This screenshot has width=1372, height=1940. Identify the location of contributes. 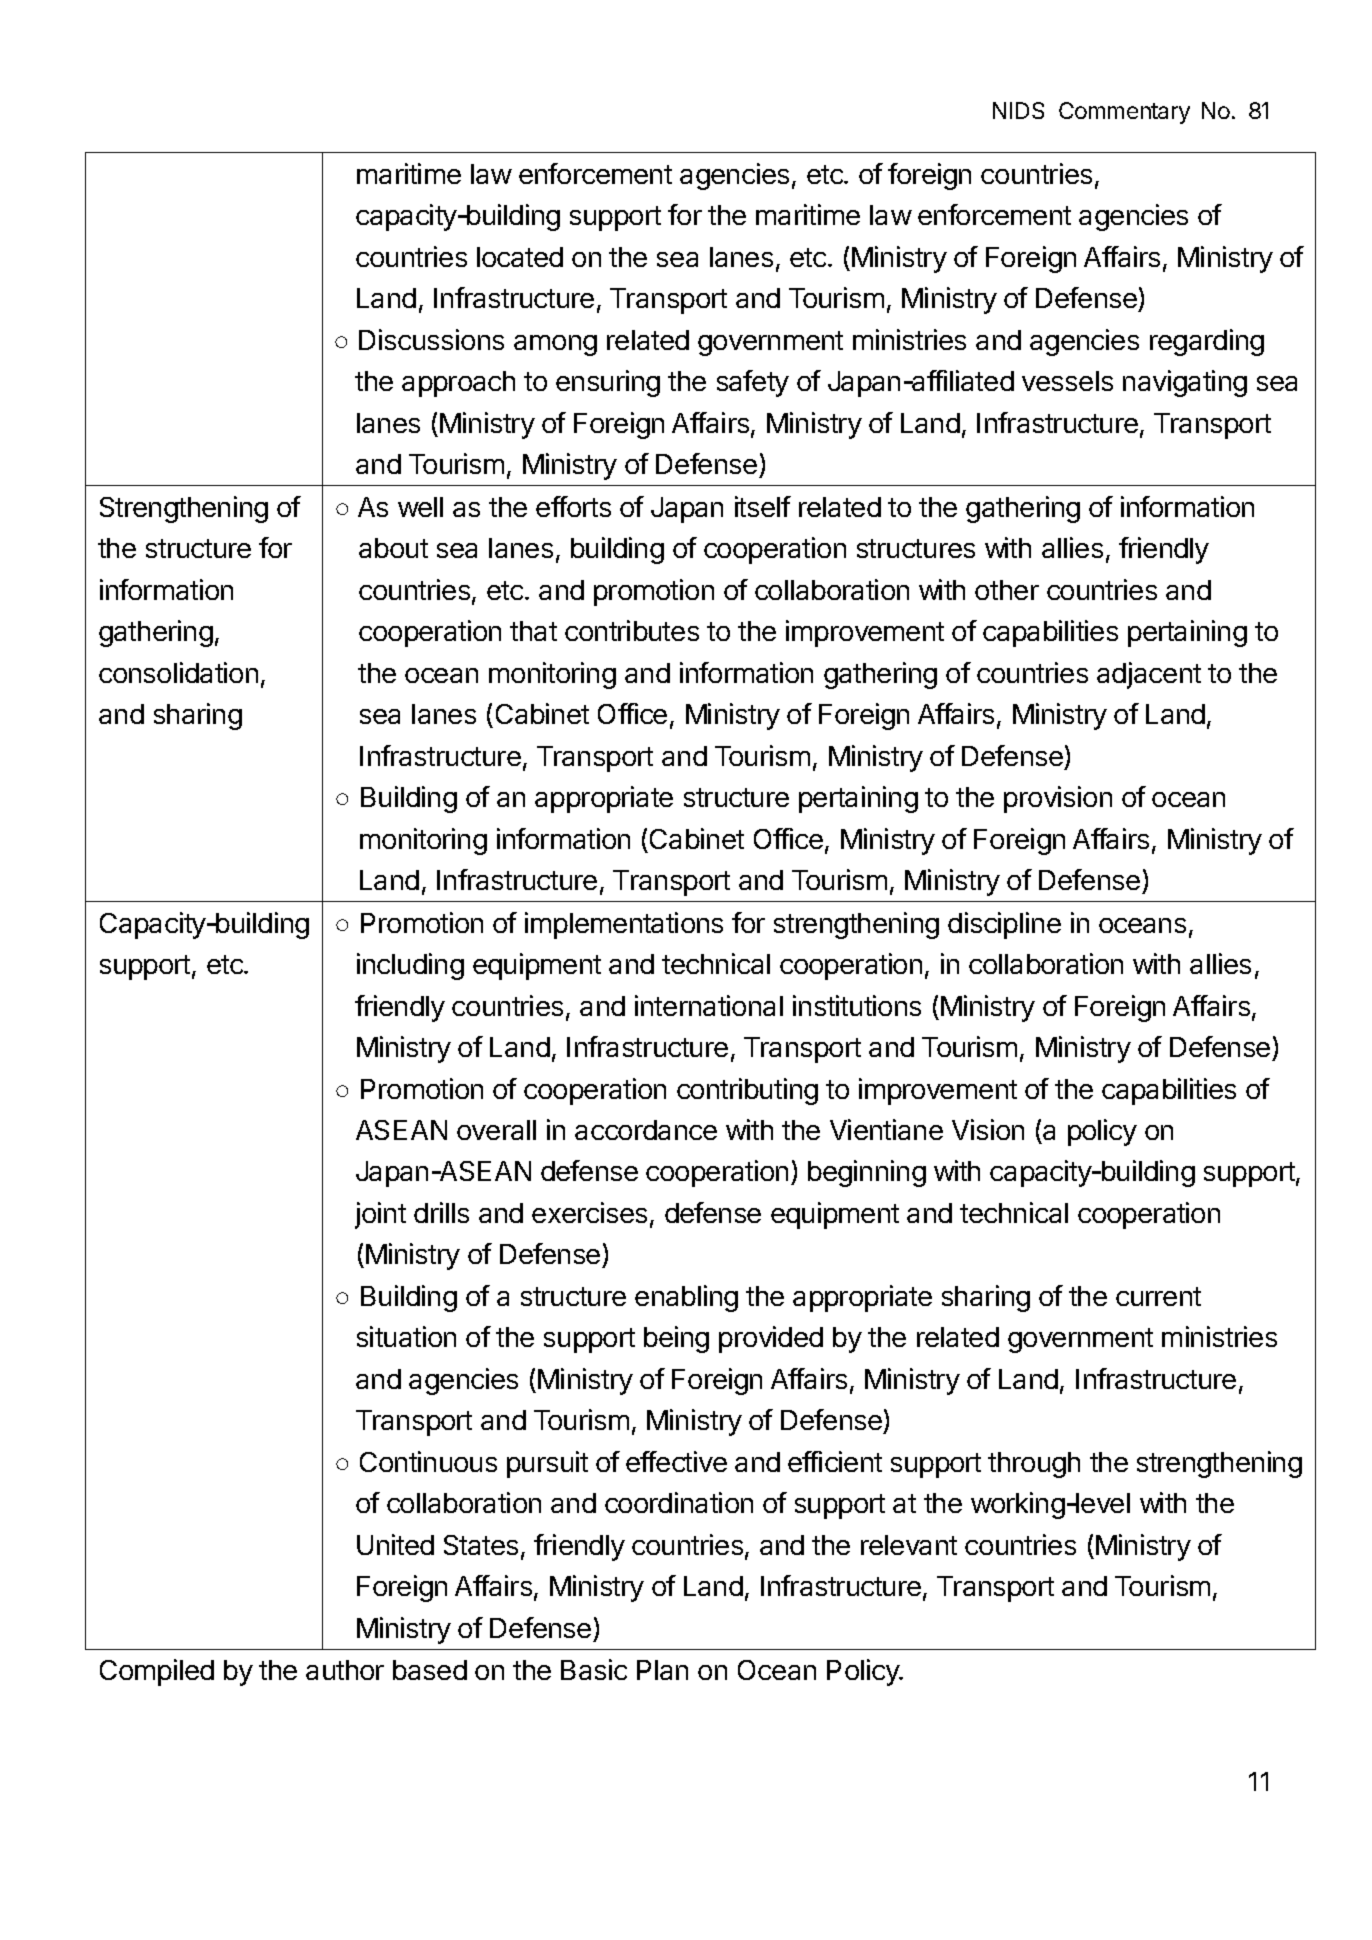
(632, 630).
